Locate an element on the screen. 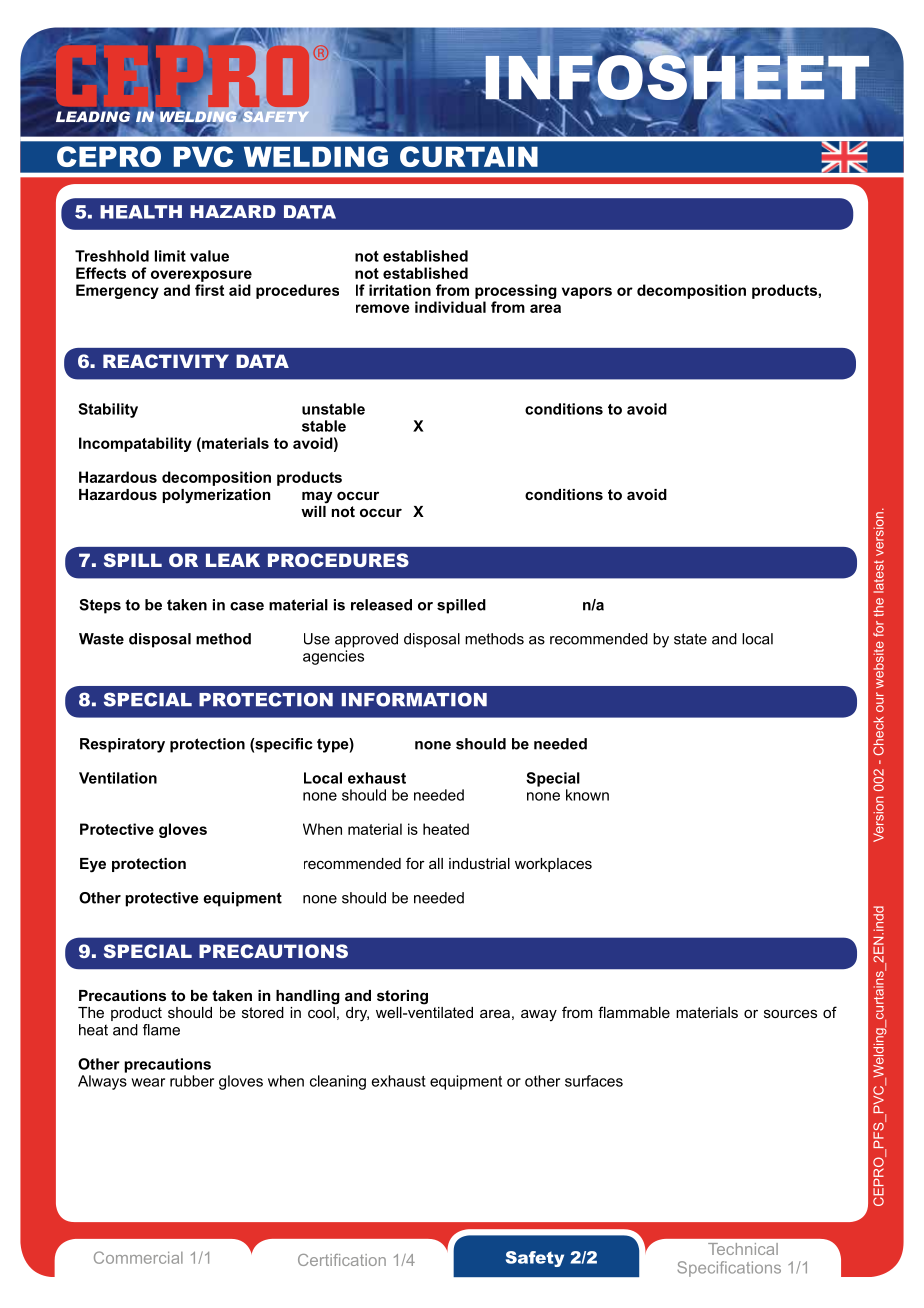  irritation is located at coordinates (400, 290).
